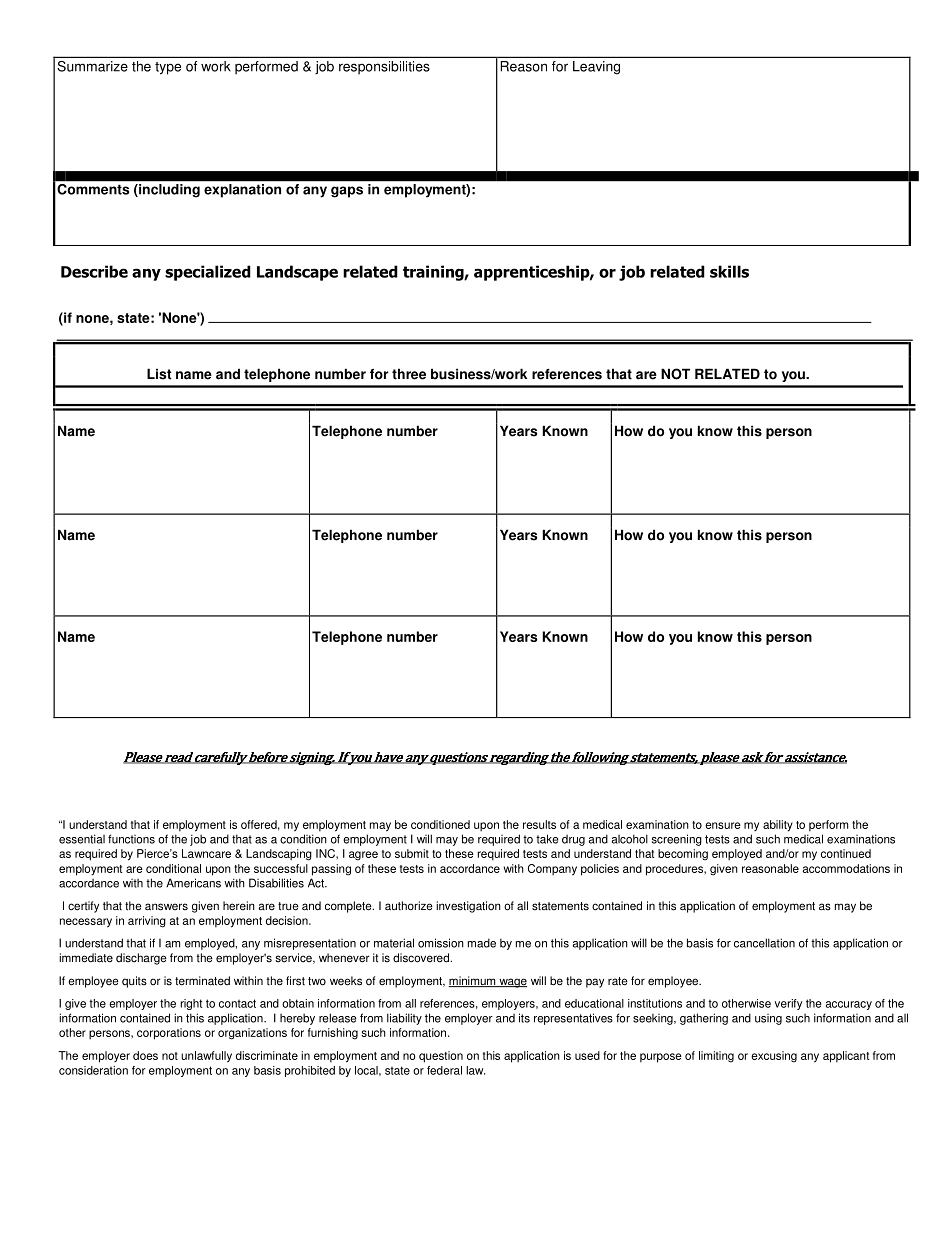 The width and height of the screenshot is (952, 1233). Describe the element at coordinates (729, 271) in the screenshot. I see `skills` at that location.
